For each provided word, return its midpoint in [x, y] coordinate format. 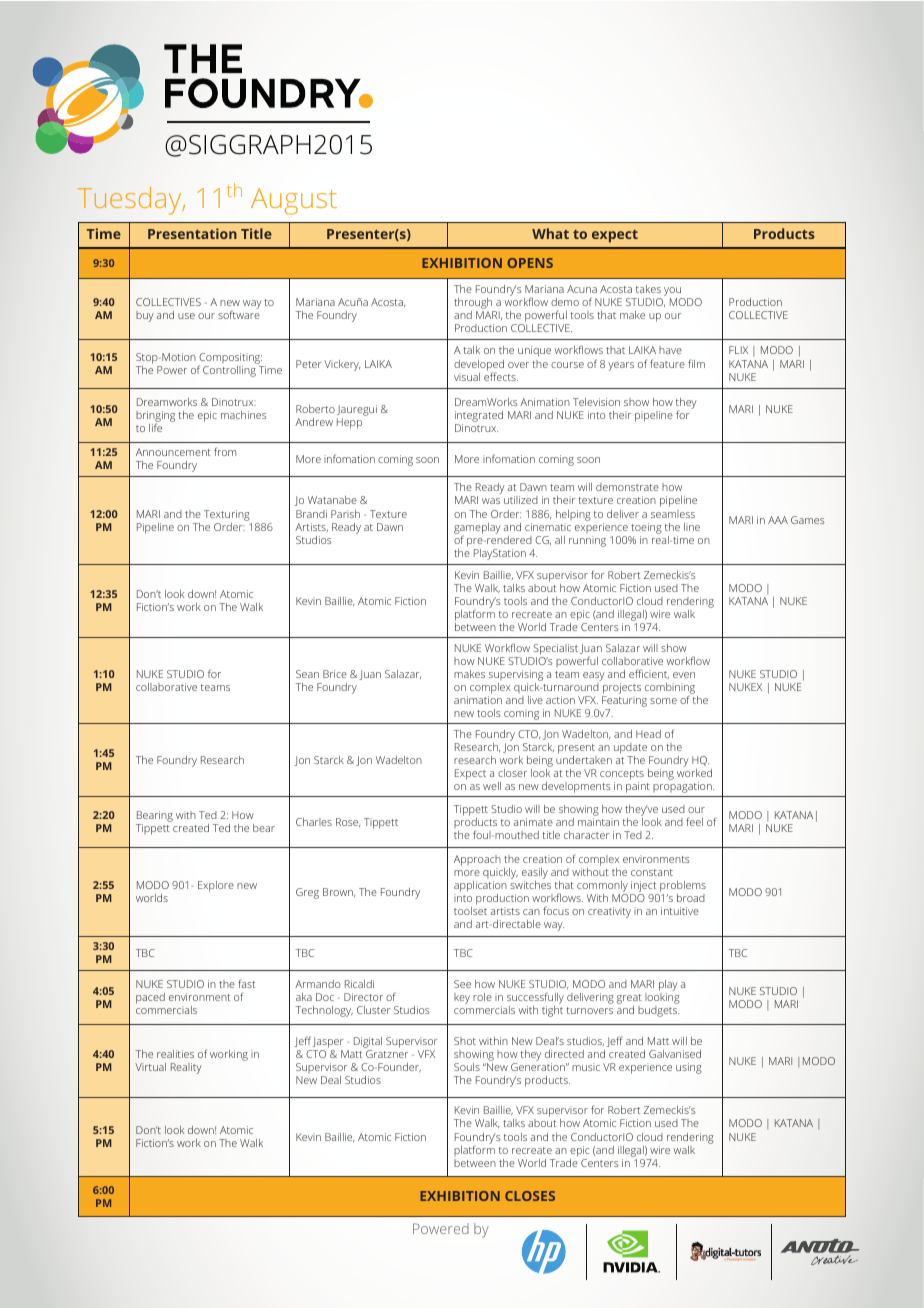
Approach [477, 862]
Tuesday [131, 201]
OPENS [530, 263]
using [689, 1068]
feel [694, 821]
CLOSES [530, 1196]
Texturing [227, 515]
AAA [778, 520]
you [673, 293]
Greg [307, 893]
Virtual [150, 1067]
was [491, 501]
